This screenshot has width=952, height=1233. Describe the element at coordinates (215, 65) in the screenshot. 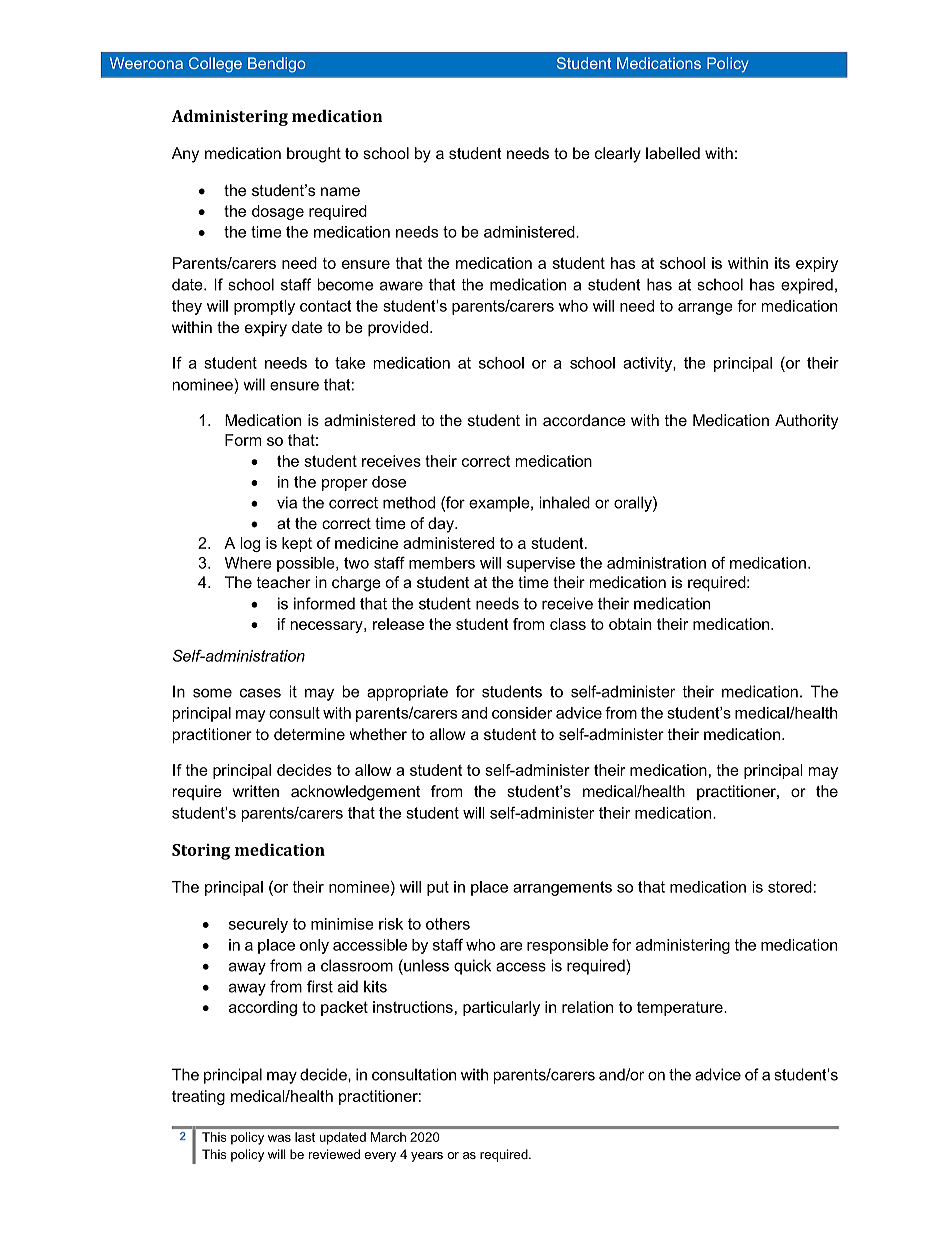

I see `College` at that location.
